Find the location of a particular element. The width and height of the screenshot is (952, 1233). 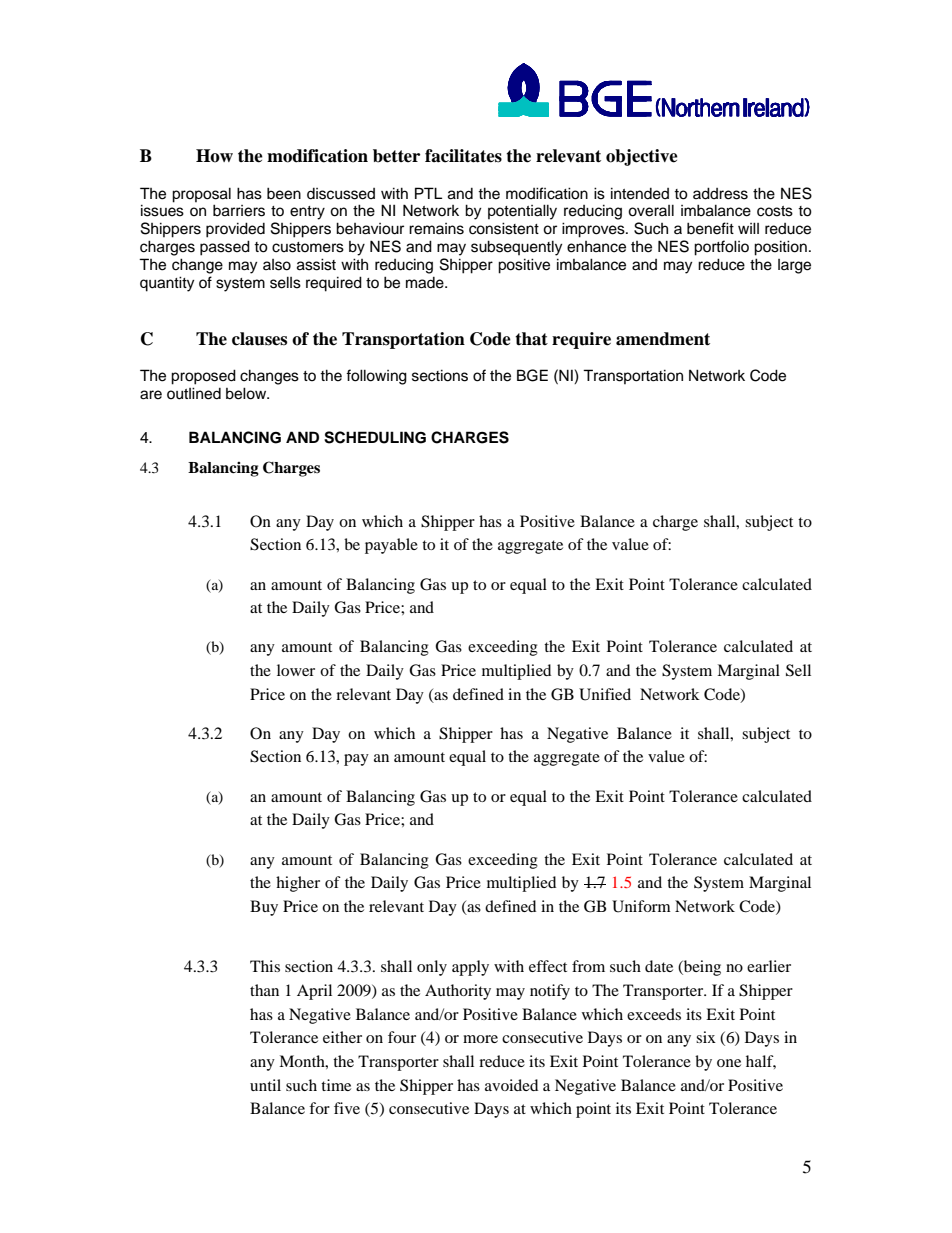

payable is located at coordinates (391, 546).
